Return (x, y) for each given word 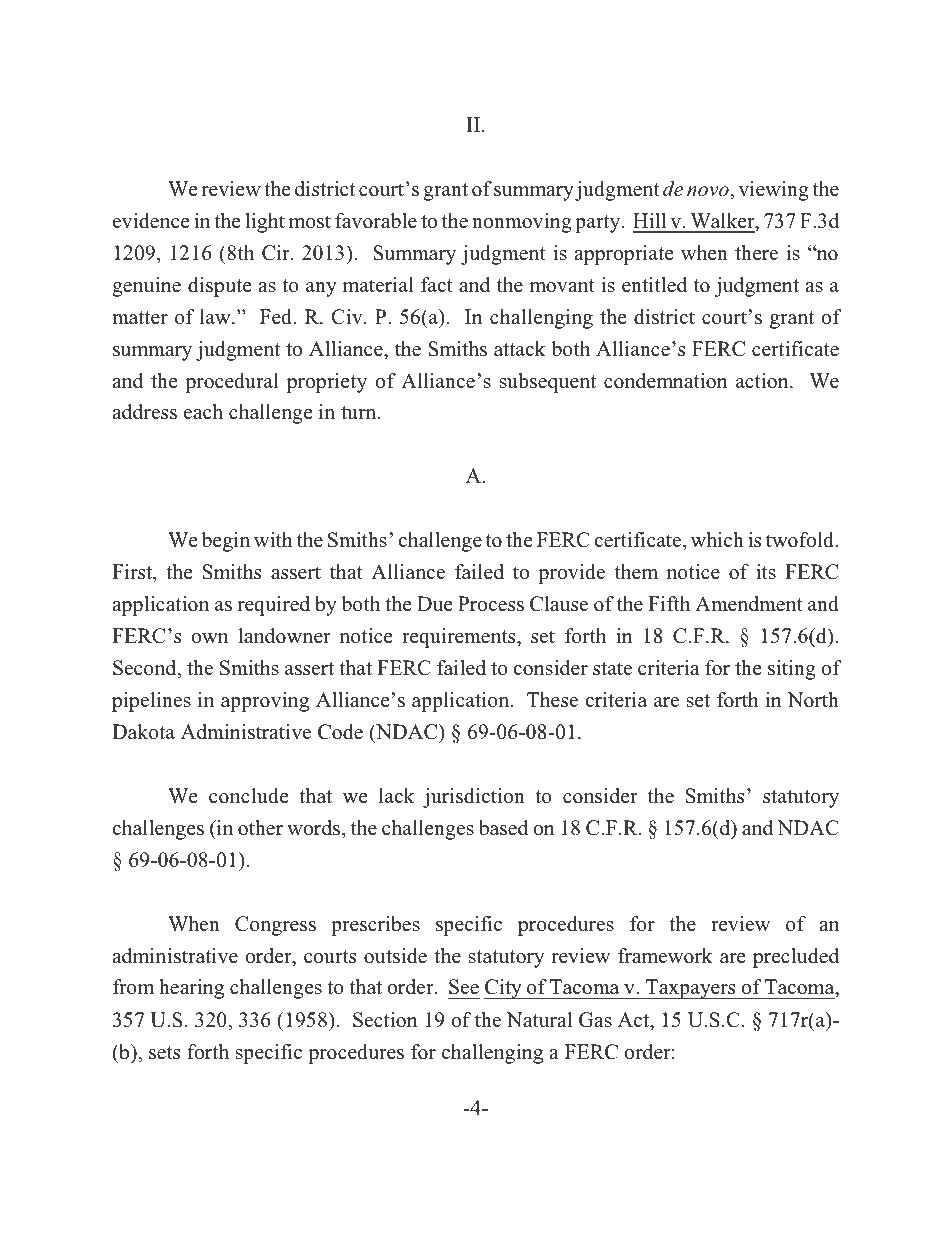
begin (225, 542)
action (763, 381)
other (260, 828)
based (503, 828)
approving (265, 702)
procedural (232, 383)
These (552, 700)
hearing (191, 989)
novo (708, 191)
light (265, 223)
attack (520, 349)
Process (491, 604)
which (717, 540)
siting (792, 670)
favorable (376, 221)
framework (665, 956)
